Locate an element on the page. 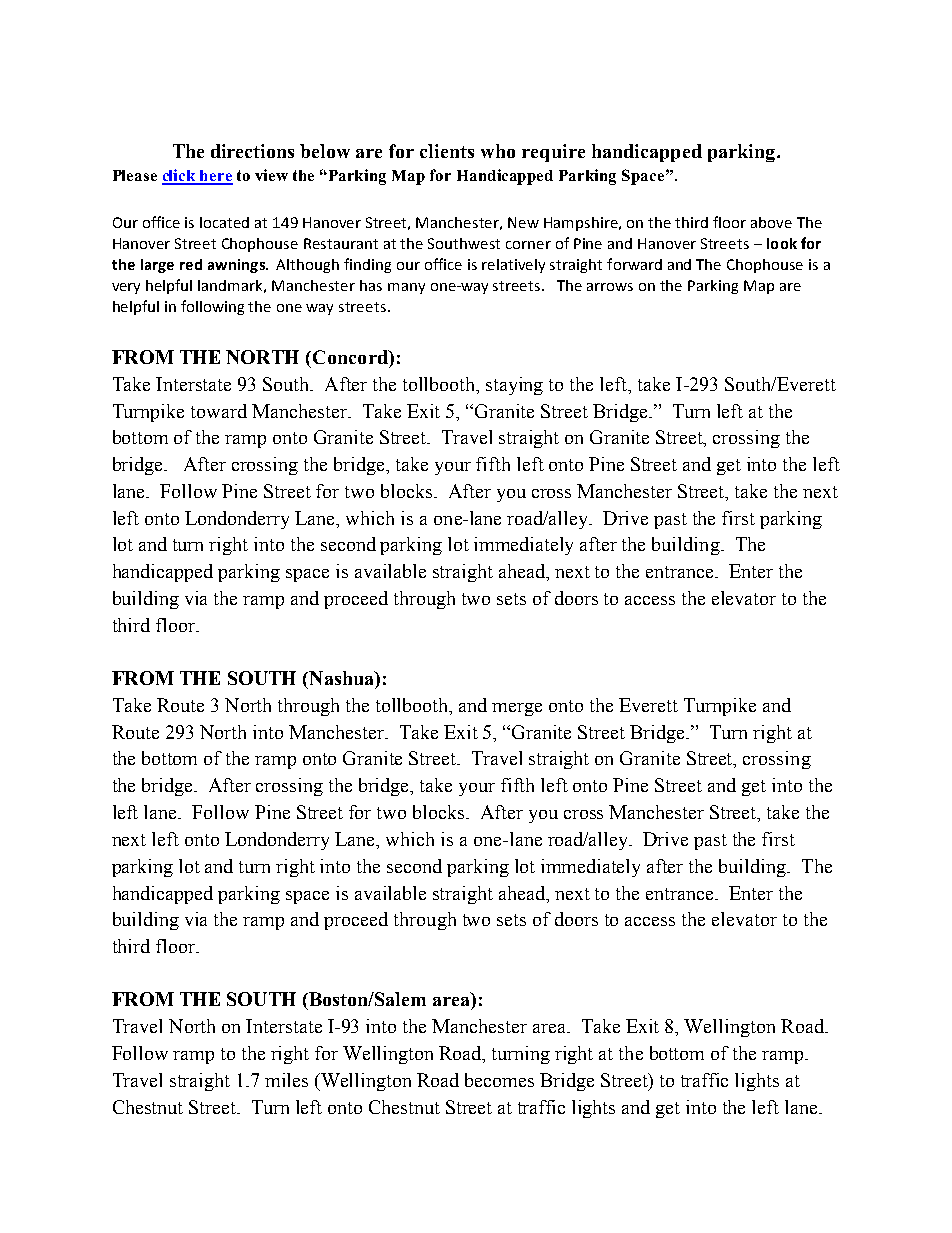 The image size is (952, 1233). staying is located at coordinates (514, 386).
